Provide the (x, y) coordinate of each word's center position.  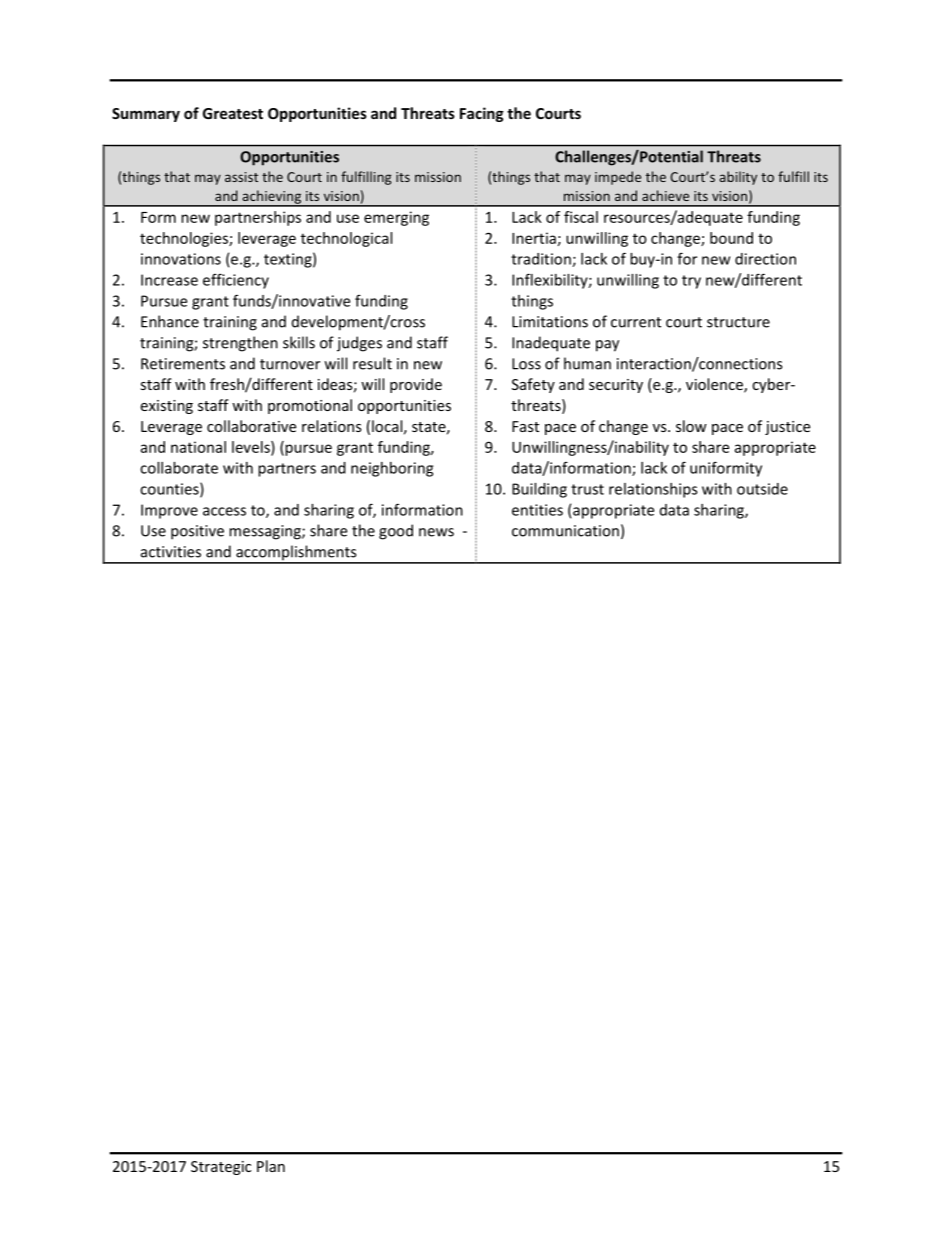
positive (197, 532)
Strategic (221, 1168)
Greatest (233, 113)
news (436, 532)
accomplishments (296, 554)
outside (762, 489)
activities (171, 552)
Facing (482, 114)
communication (565, 531)
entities (537, 510)
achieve (665, 195)
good (396, 532)
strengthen (240, 344)
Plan (271, 1166)
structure (738, 322)
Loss (526, 364)
